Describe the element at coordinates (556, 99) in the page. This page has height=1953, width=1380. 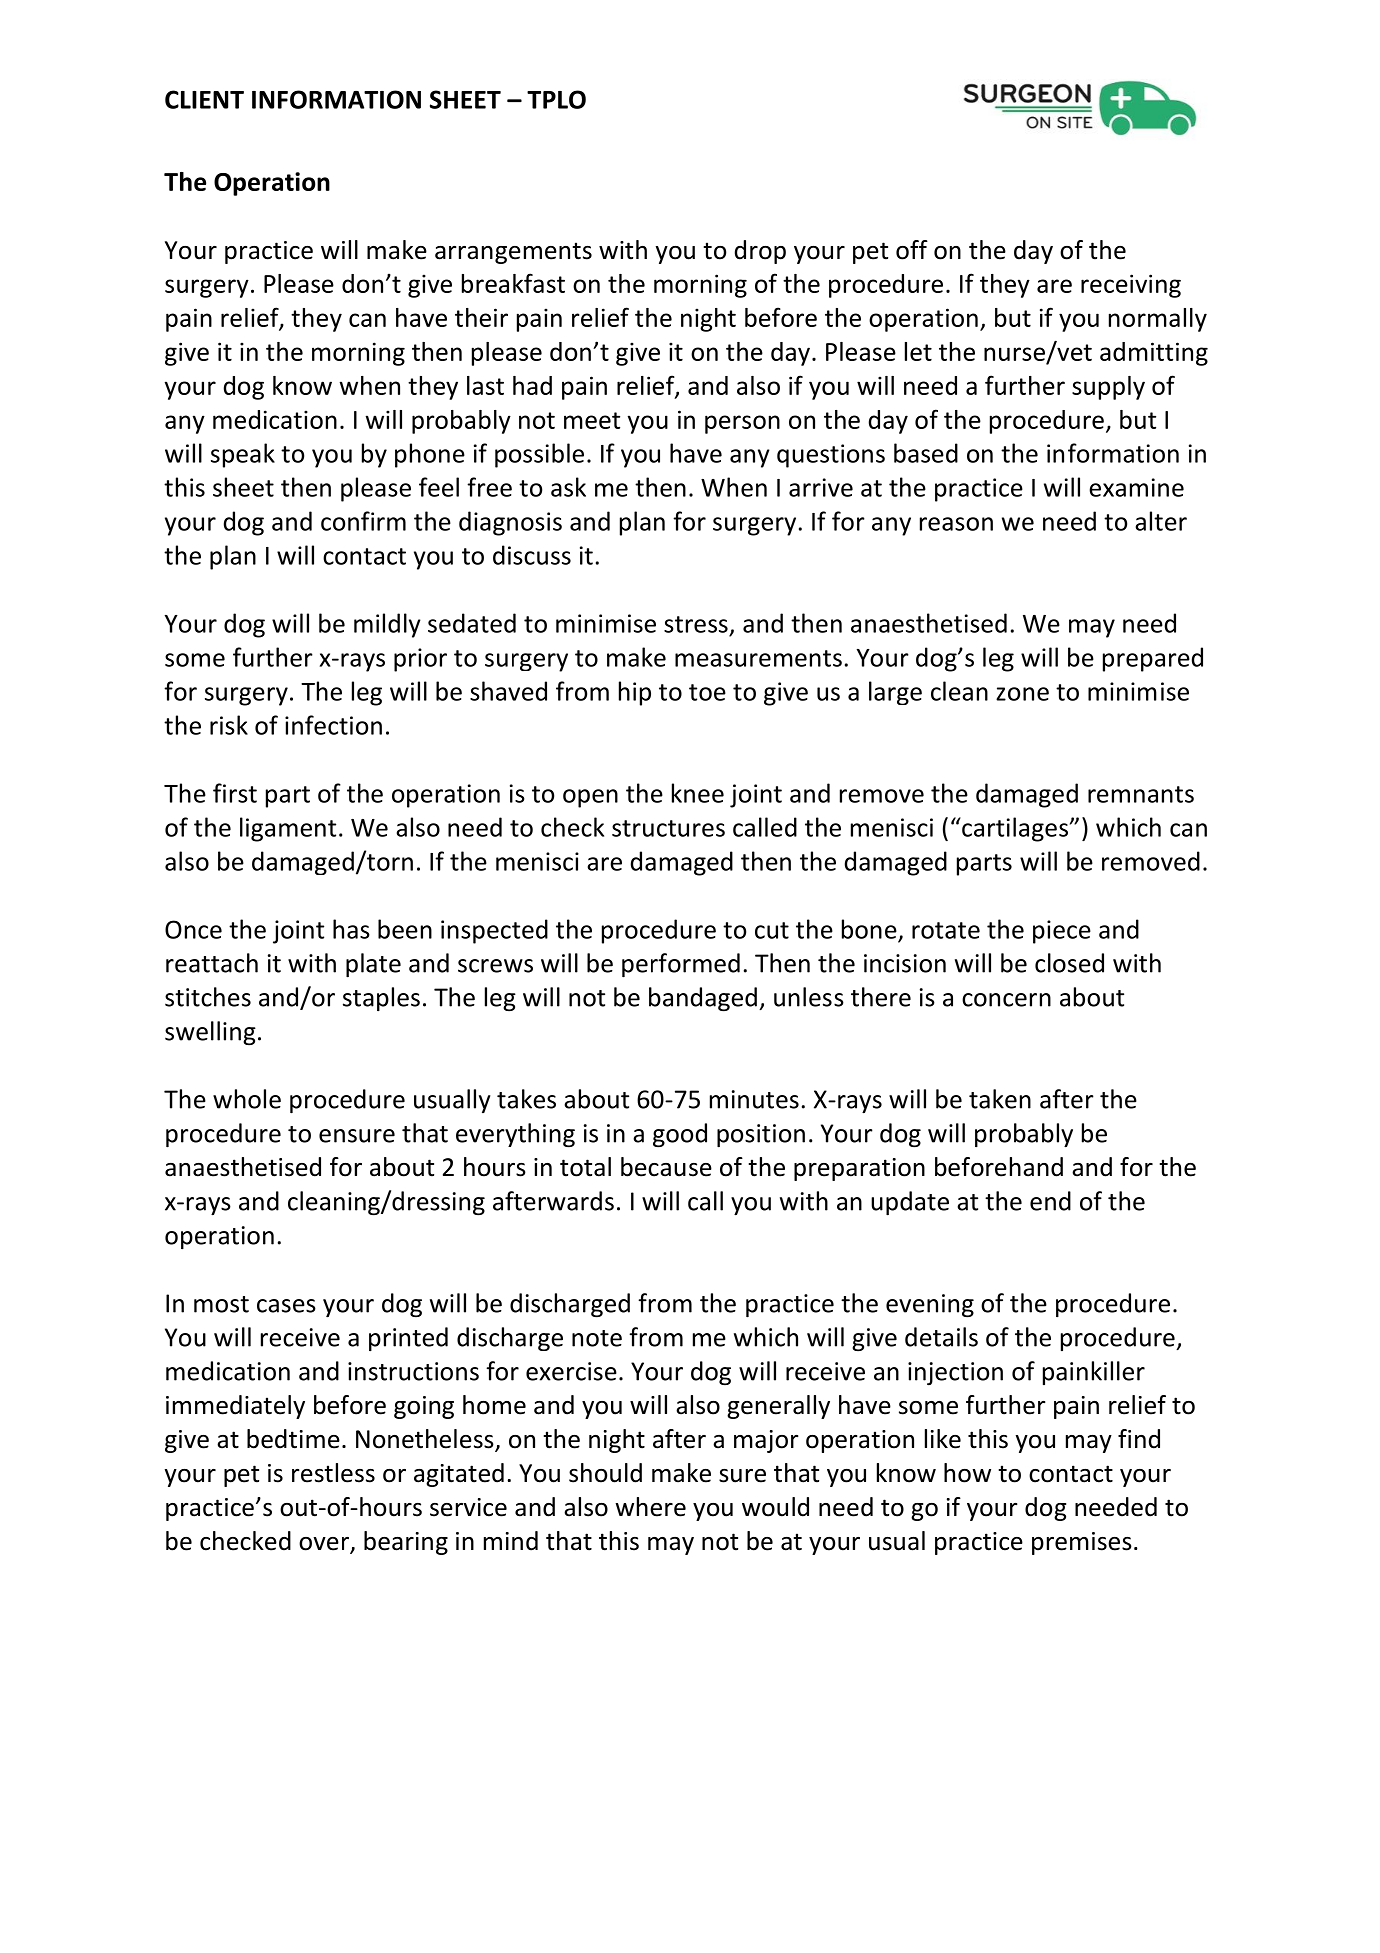
I see `TPLO` at that location.
